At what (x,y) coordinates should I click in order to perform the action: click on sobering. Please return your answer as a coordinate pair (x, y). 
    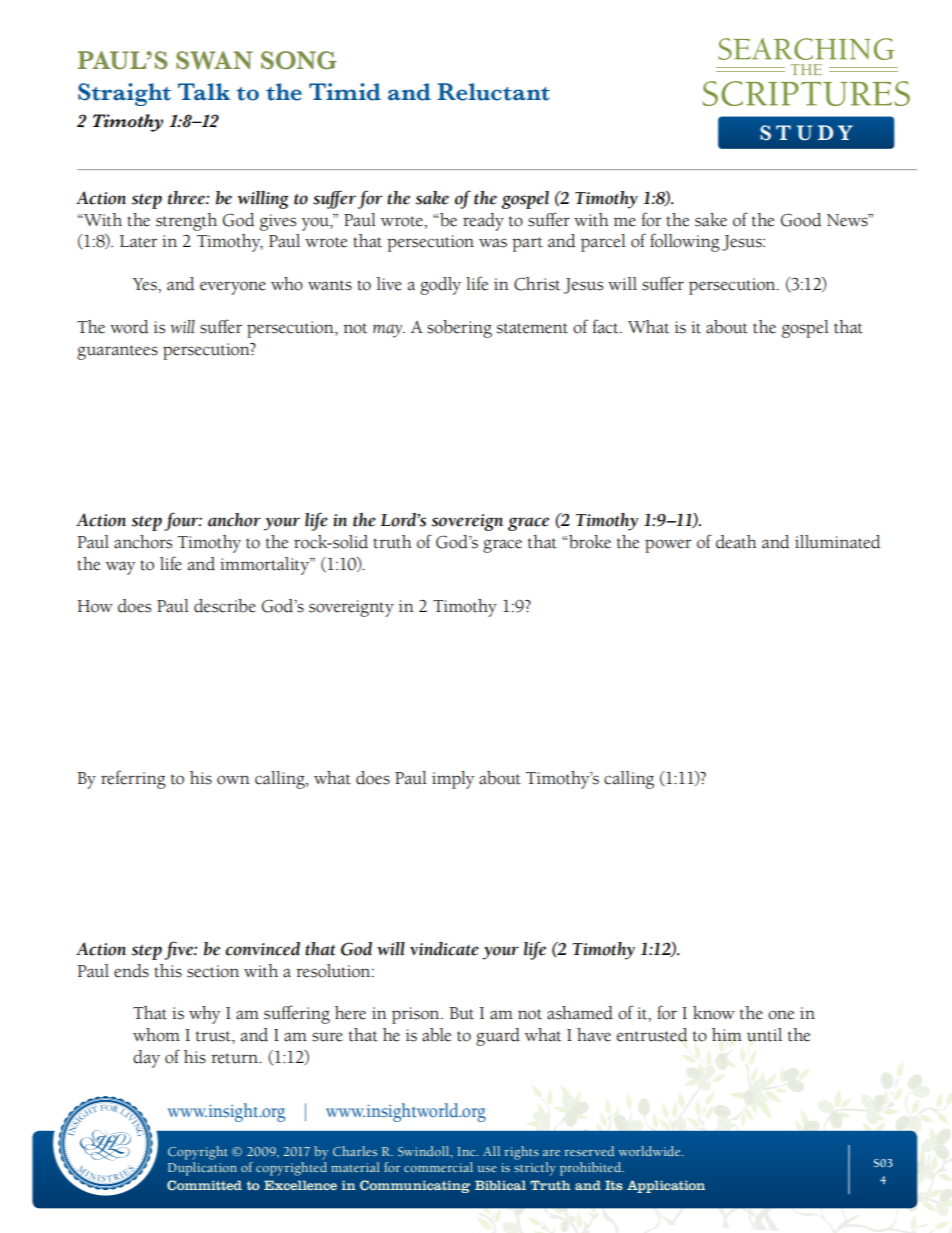
    Looking at the image, I should click on (459, 329).
